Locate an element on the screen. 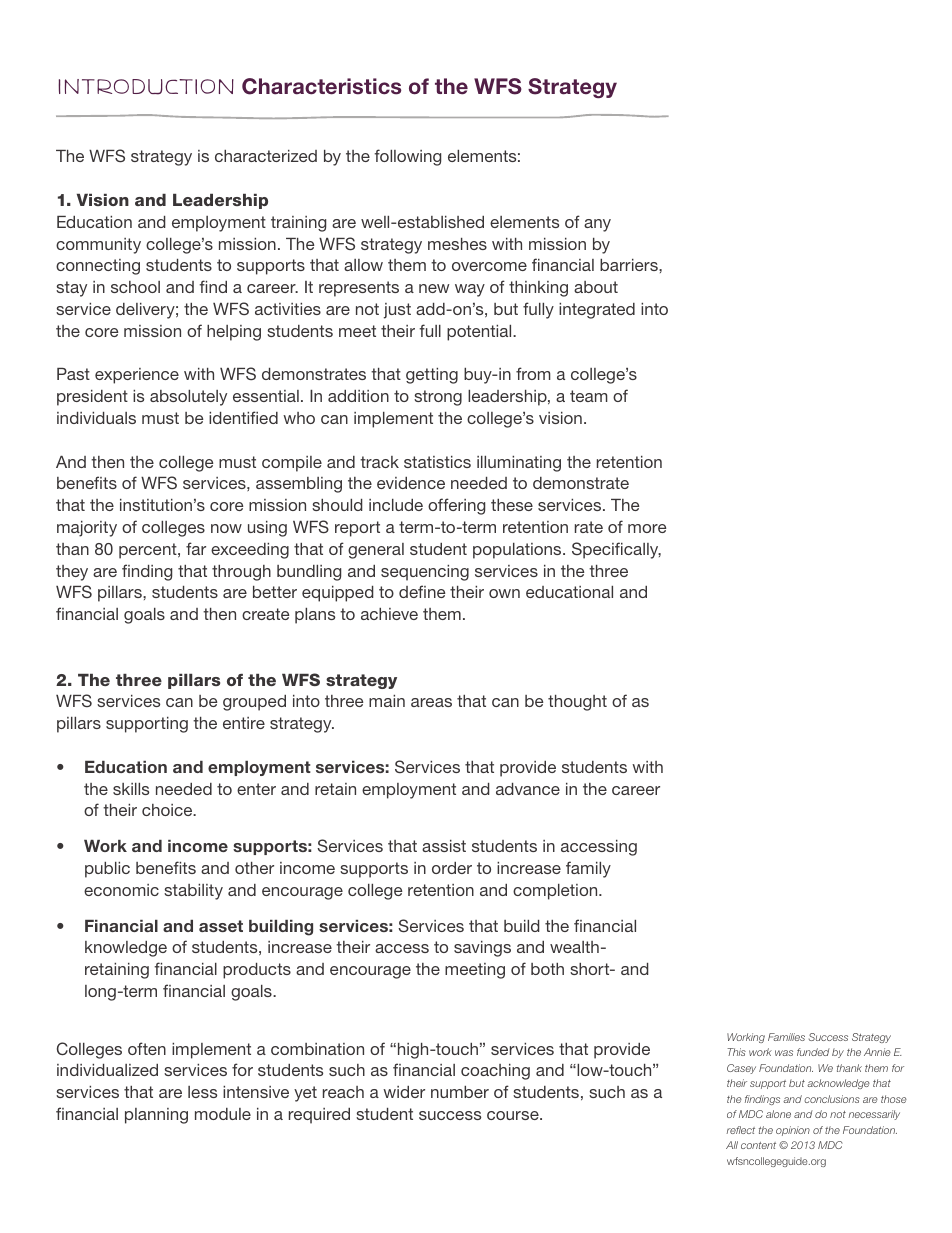 This screenshot has height=1233, width=952. areas is located at coordinates (431, 702).
